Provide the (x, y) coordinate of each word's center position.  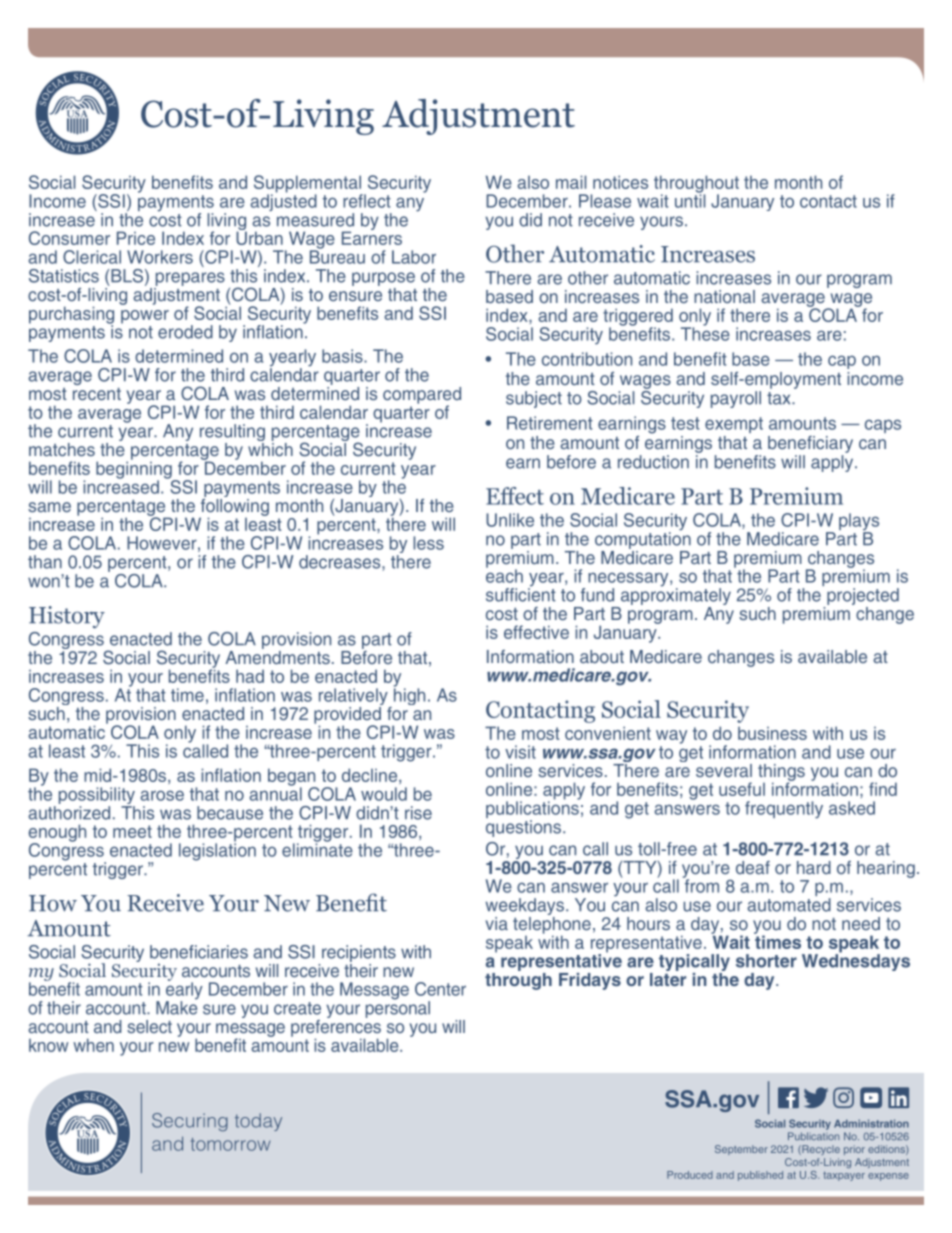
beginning (135, 470)
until (690, 199)
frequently (784, 810)
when (93, 1045)
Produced (690, 1175)
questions (523, 827)
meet (132, 831)
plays (859, 523)
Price (136, 238)
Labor (414, 257)
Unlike (510, 520)
